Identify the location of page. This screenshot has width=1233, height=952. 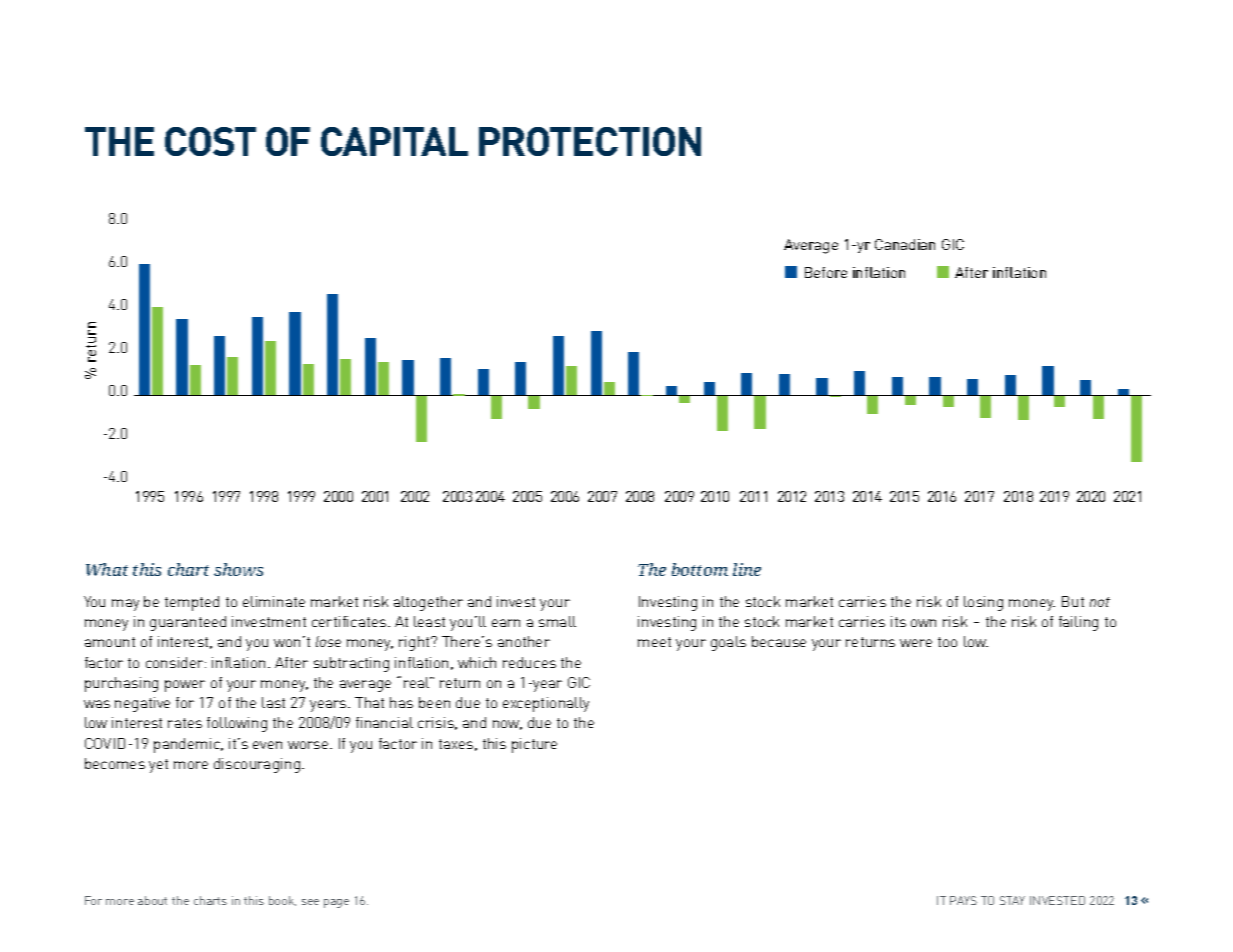
(336, 903).
